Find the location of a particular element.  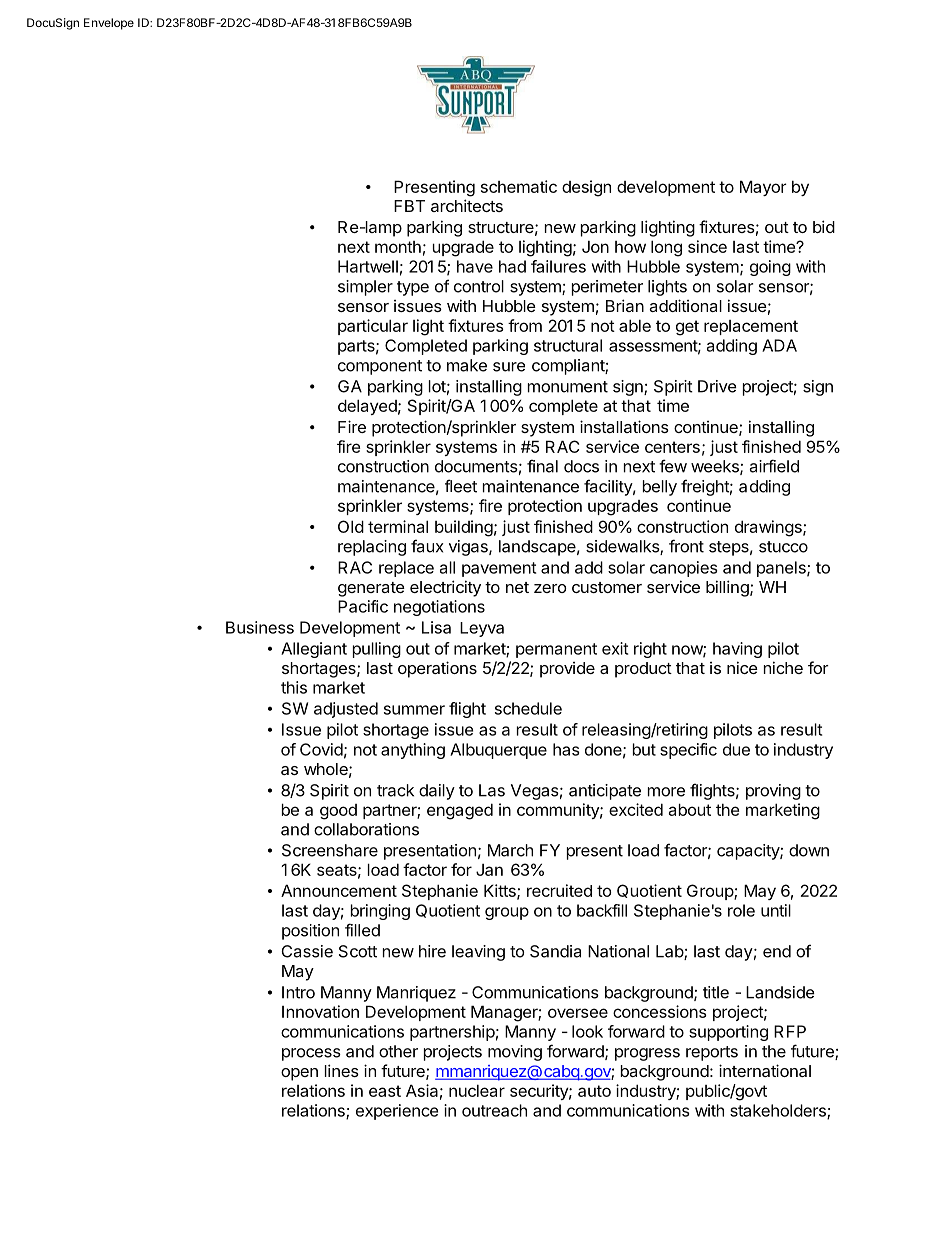

schematic is located at coordinates (519, 186).
